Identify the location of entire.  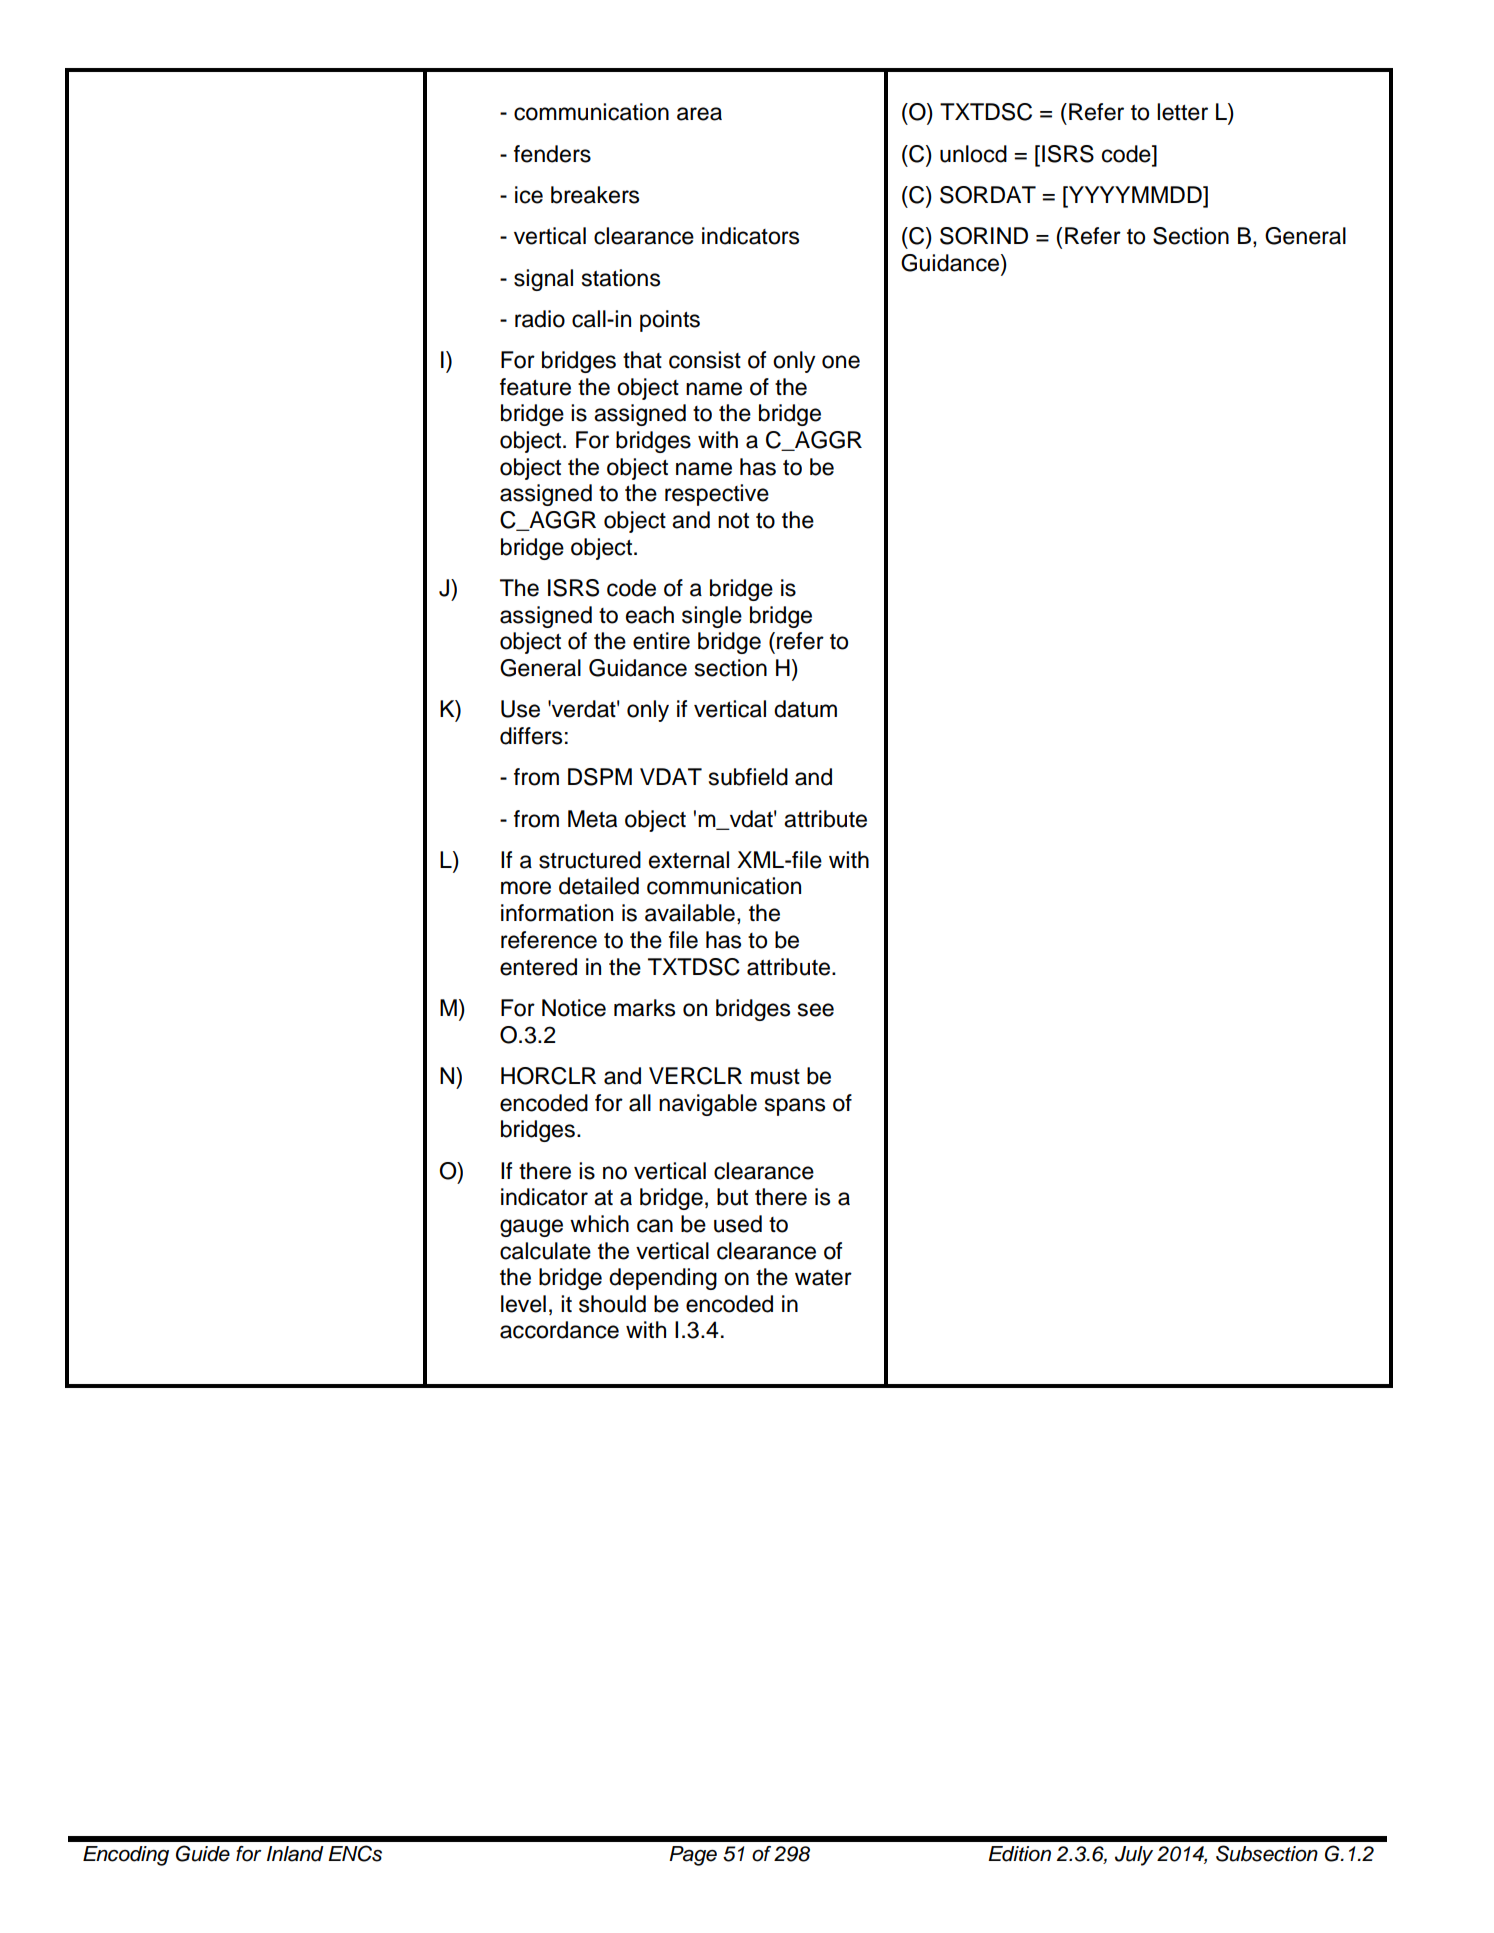
(661, 641).
